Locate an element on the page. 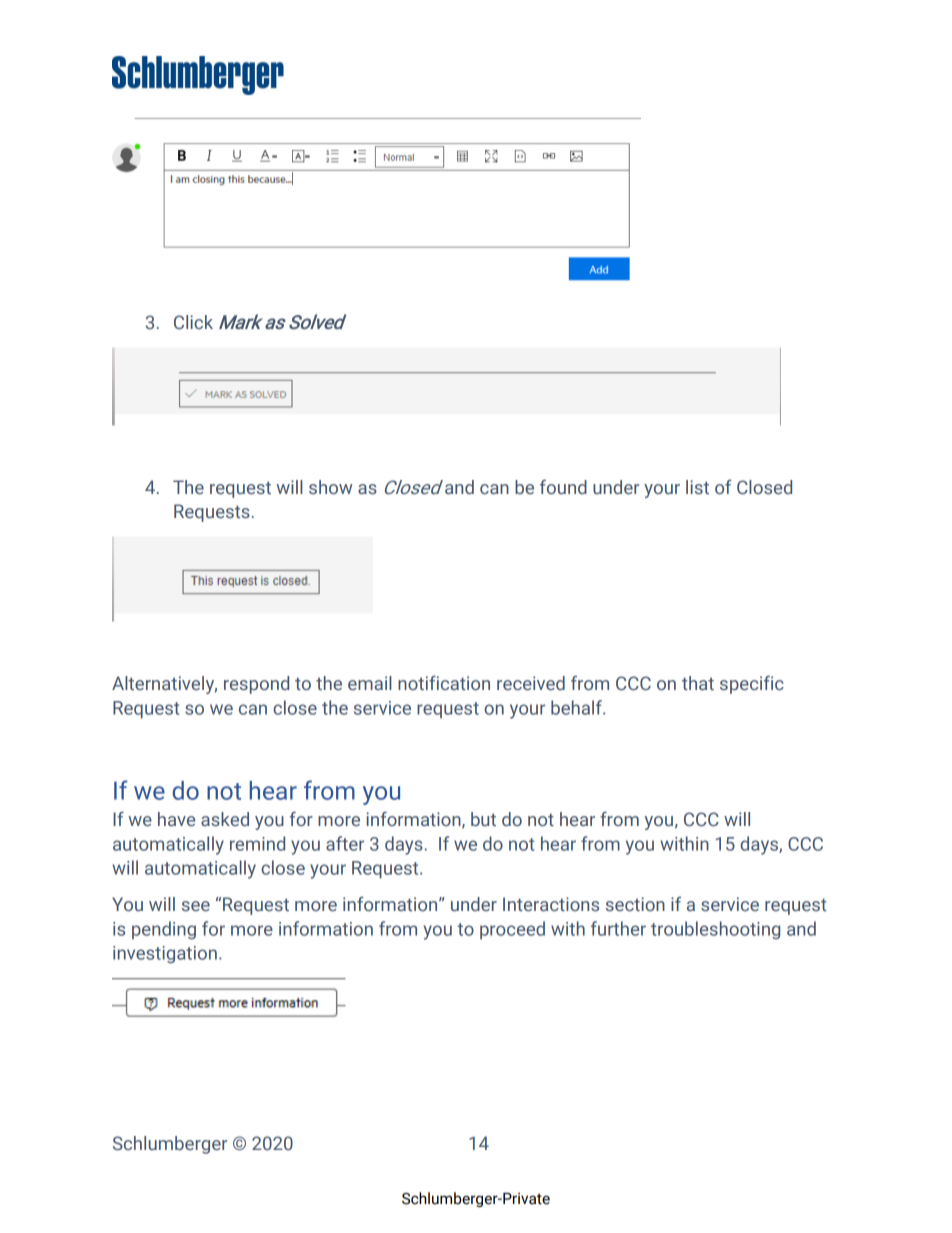 The image size is (952, 1233). behalf is located at coordinates (577, 707).
